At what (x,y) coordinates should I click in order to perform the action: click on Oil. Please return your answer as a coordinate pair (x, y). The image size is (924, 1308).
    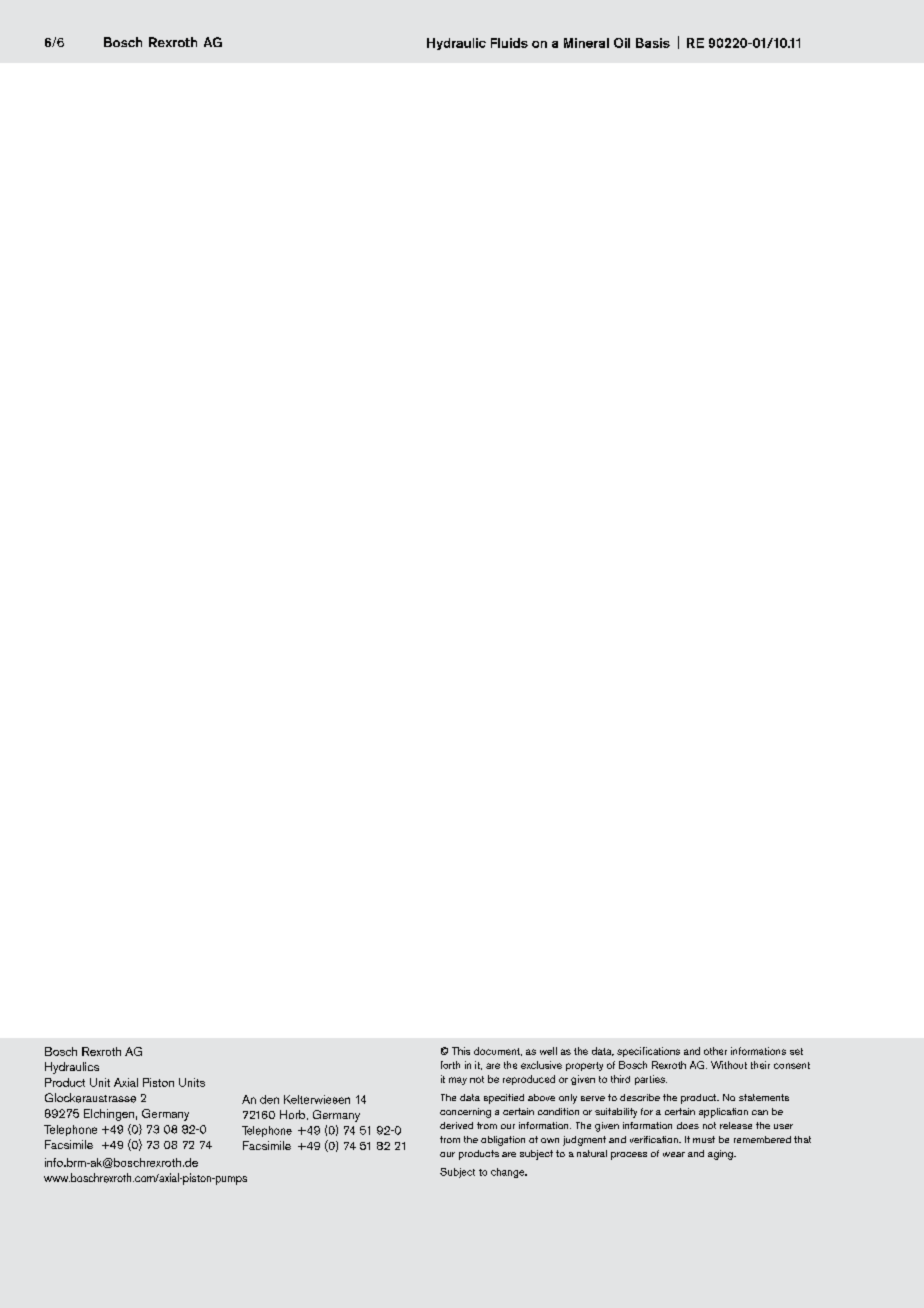
    Looking at the image, I should click on (622, 43).
